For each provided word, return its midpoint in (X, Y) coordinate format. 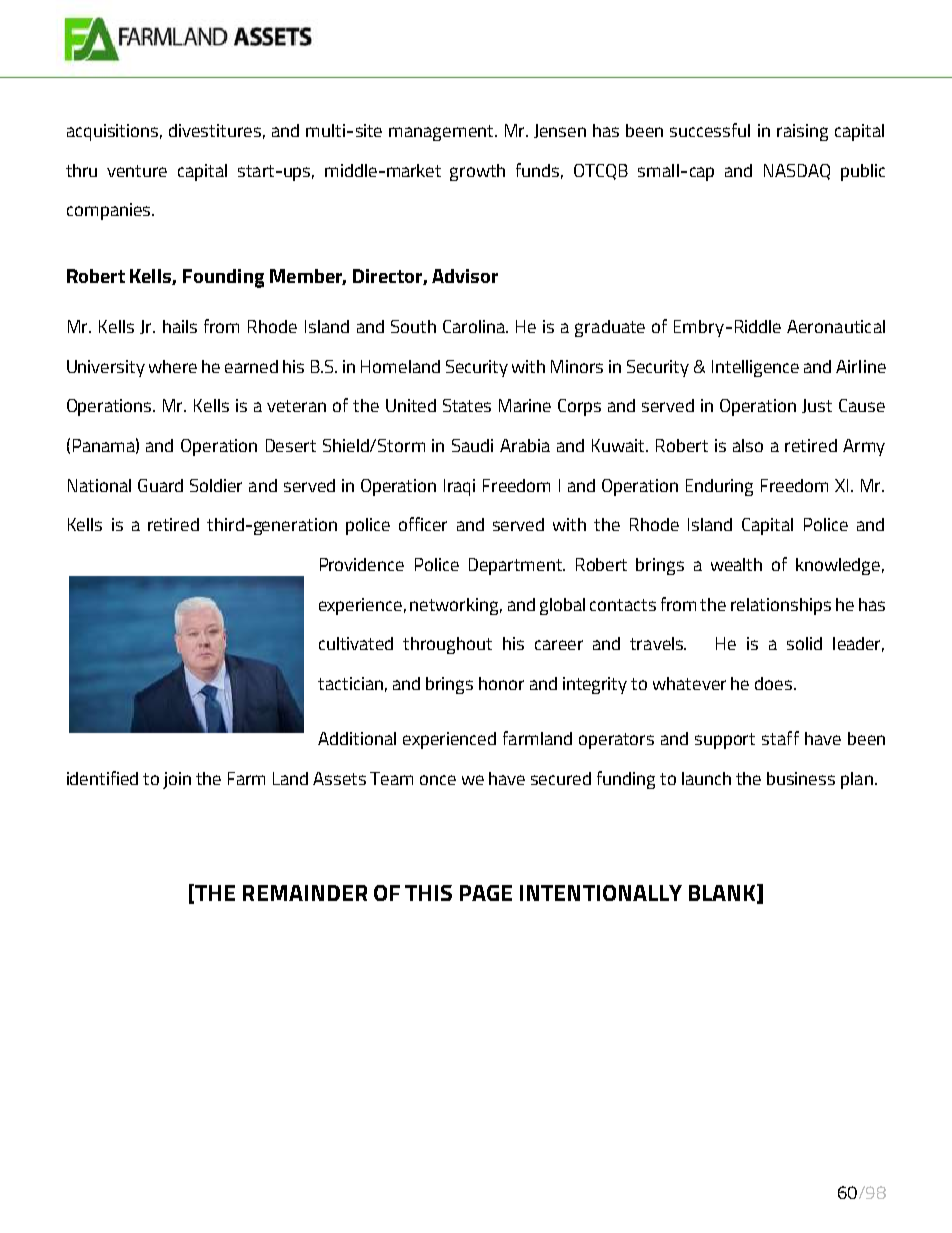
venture (137, 171)
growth (477, 172)
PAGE (486, 893)
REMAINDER (305, 893)
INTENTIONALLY (601, 893)
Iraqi (459, 487)
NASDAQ (797, 172)
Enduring (719, 487)
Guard (160, 485)
